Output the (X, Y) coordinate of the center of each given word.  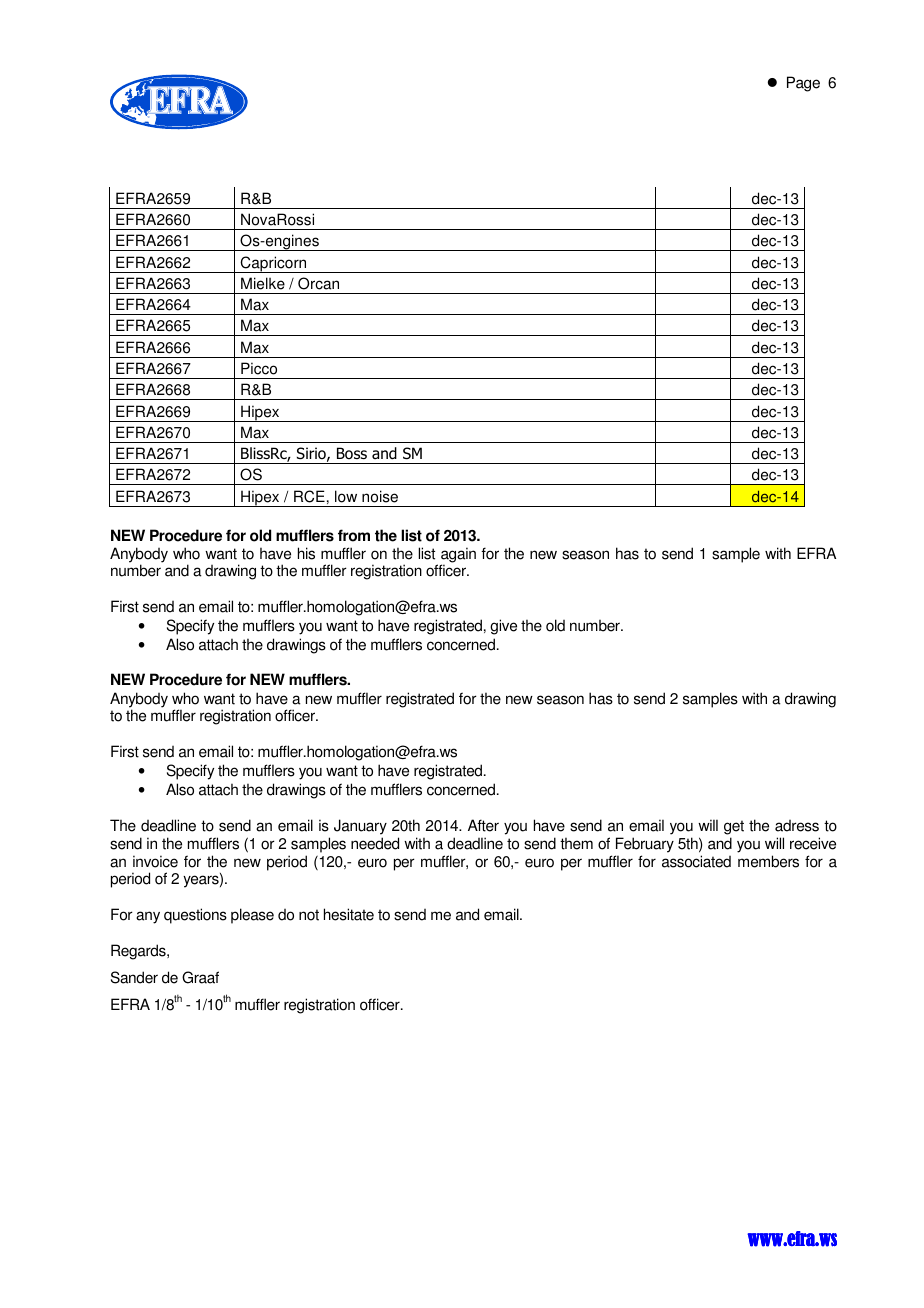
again (458, 556)
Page (803, 84)
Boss (352, 453)
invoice (155, 861)
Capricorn (273, 264)
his (306, 553)
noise (380, 496)
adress (797, 826)
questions (195, 916)
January (360, 827)
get (734, 827)
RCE (309, 496)
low (346, 496)
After (483, 825)
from (354, 535)
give (503, 627)
